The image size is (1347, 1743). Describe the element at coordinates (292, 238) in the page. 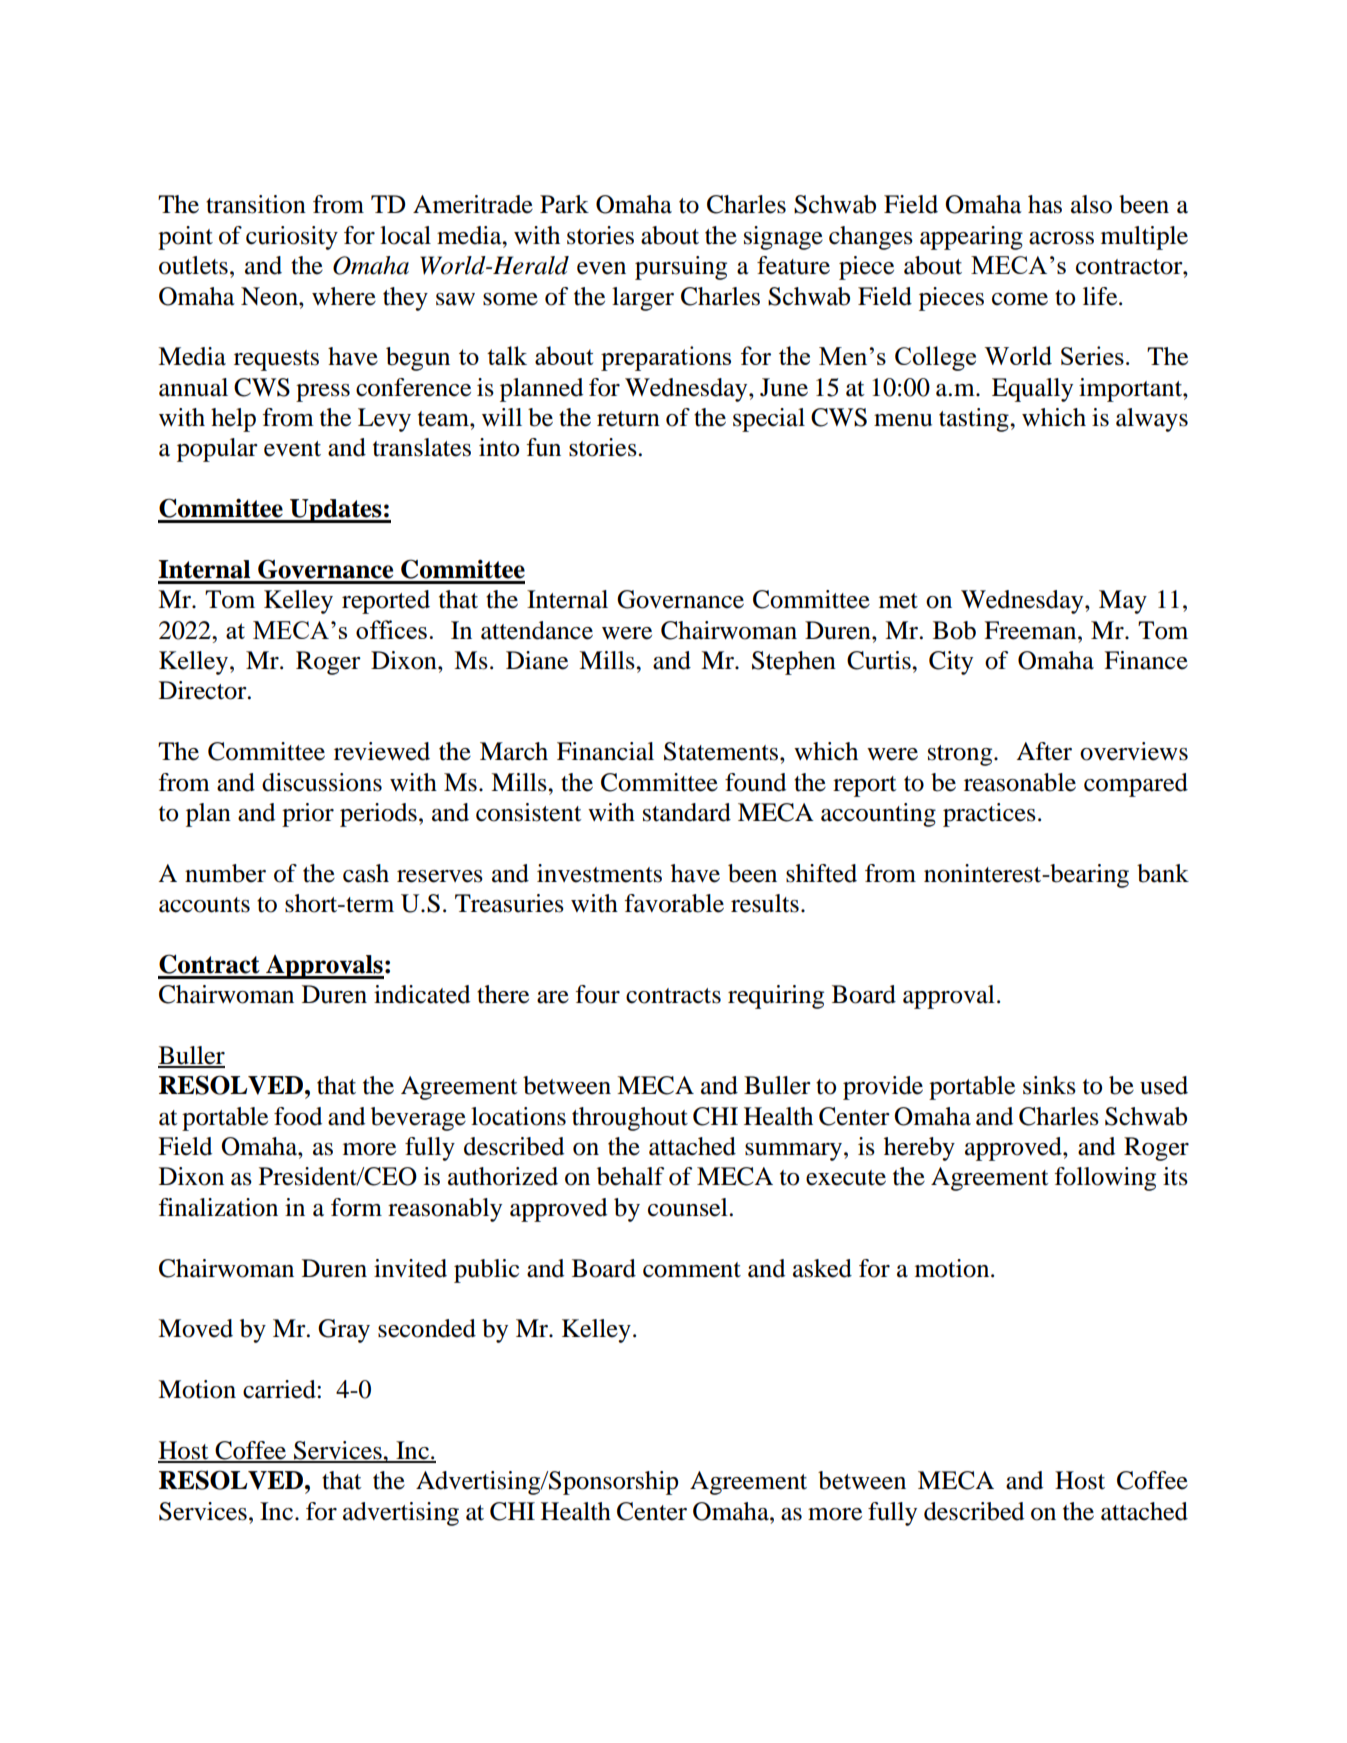

I see `curiosity` at that location.
